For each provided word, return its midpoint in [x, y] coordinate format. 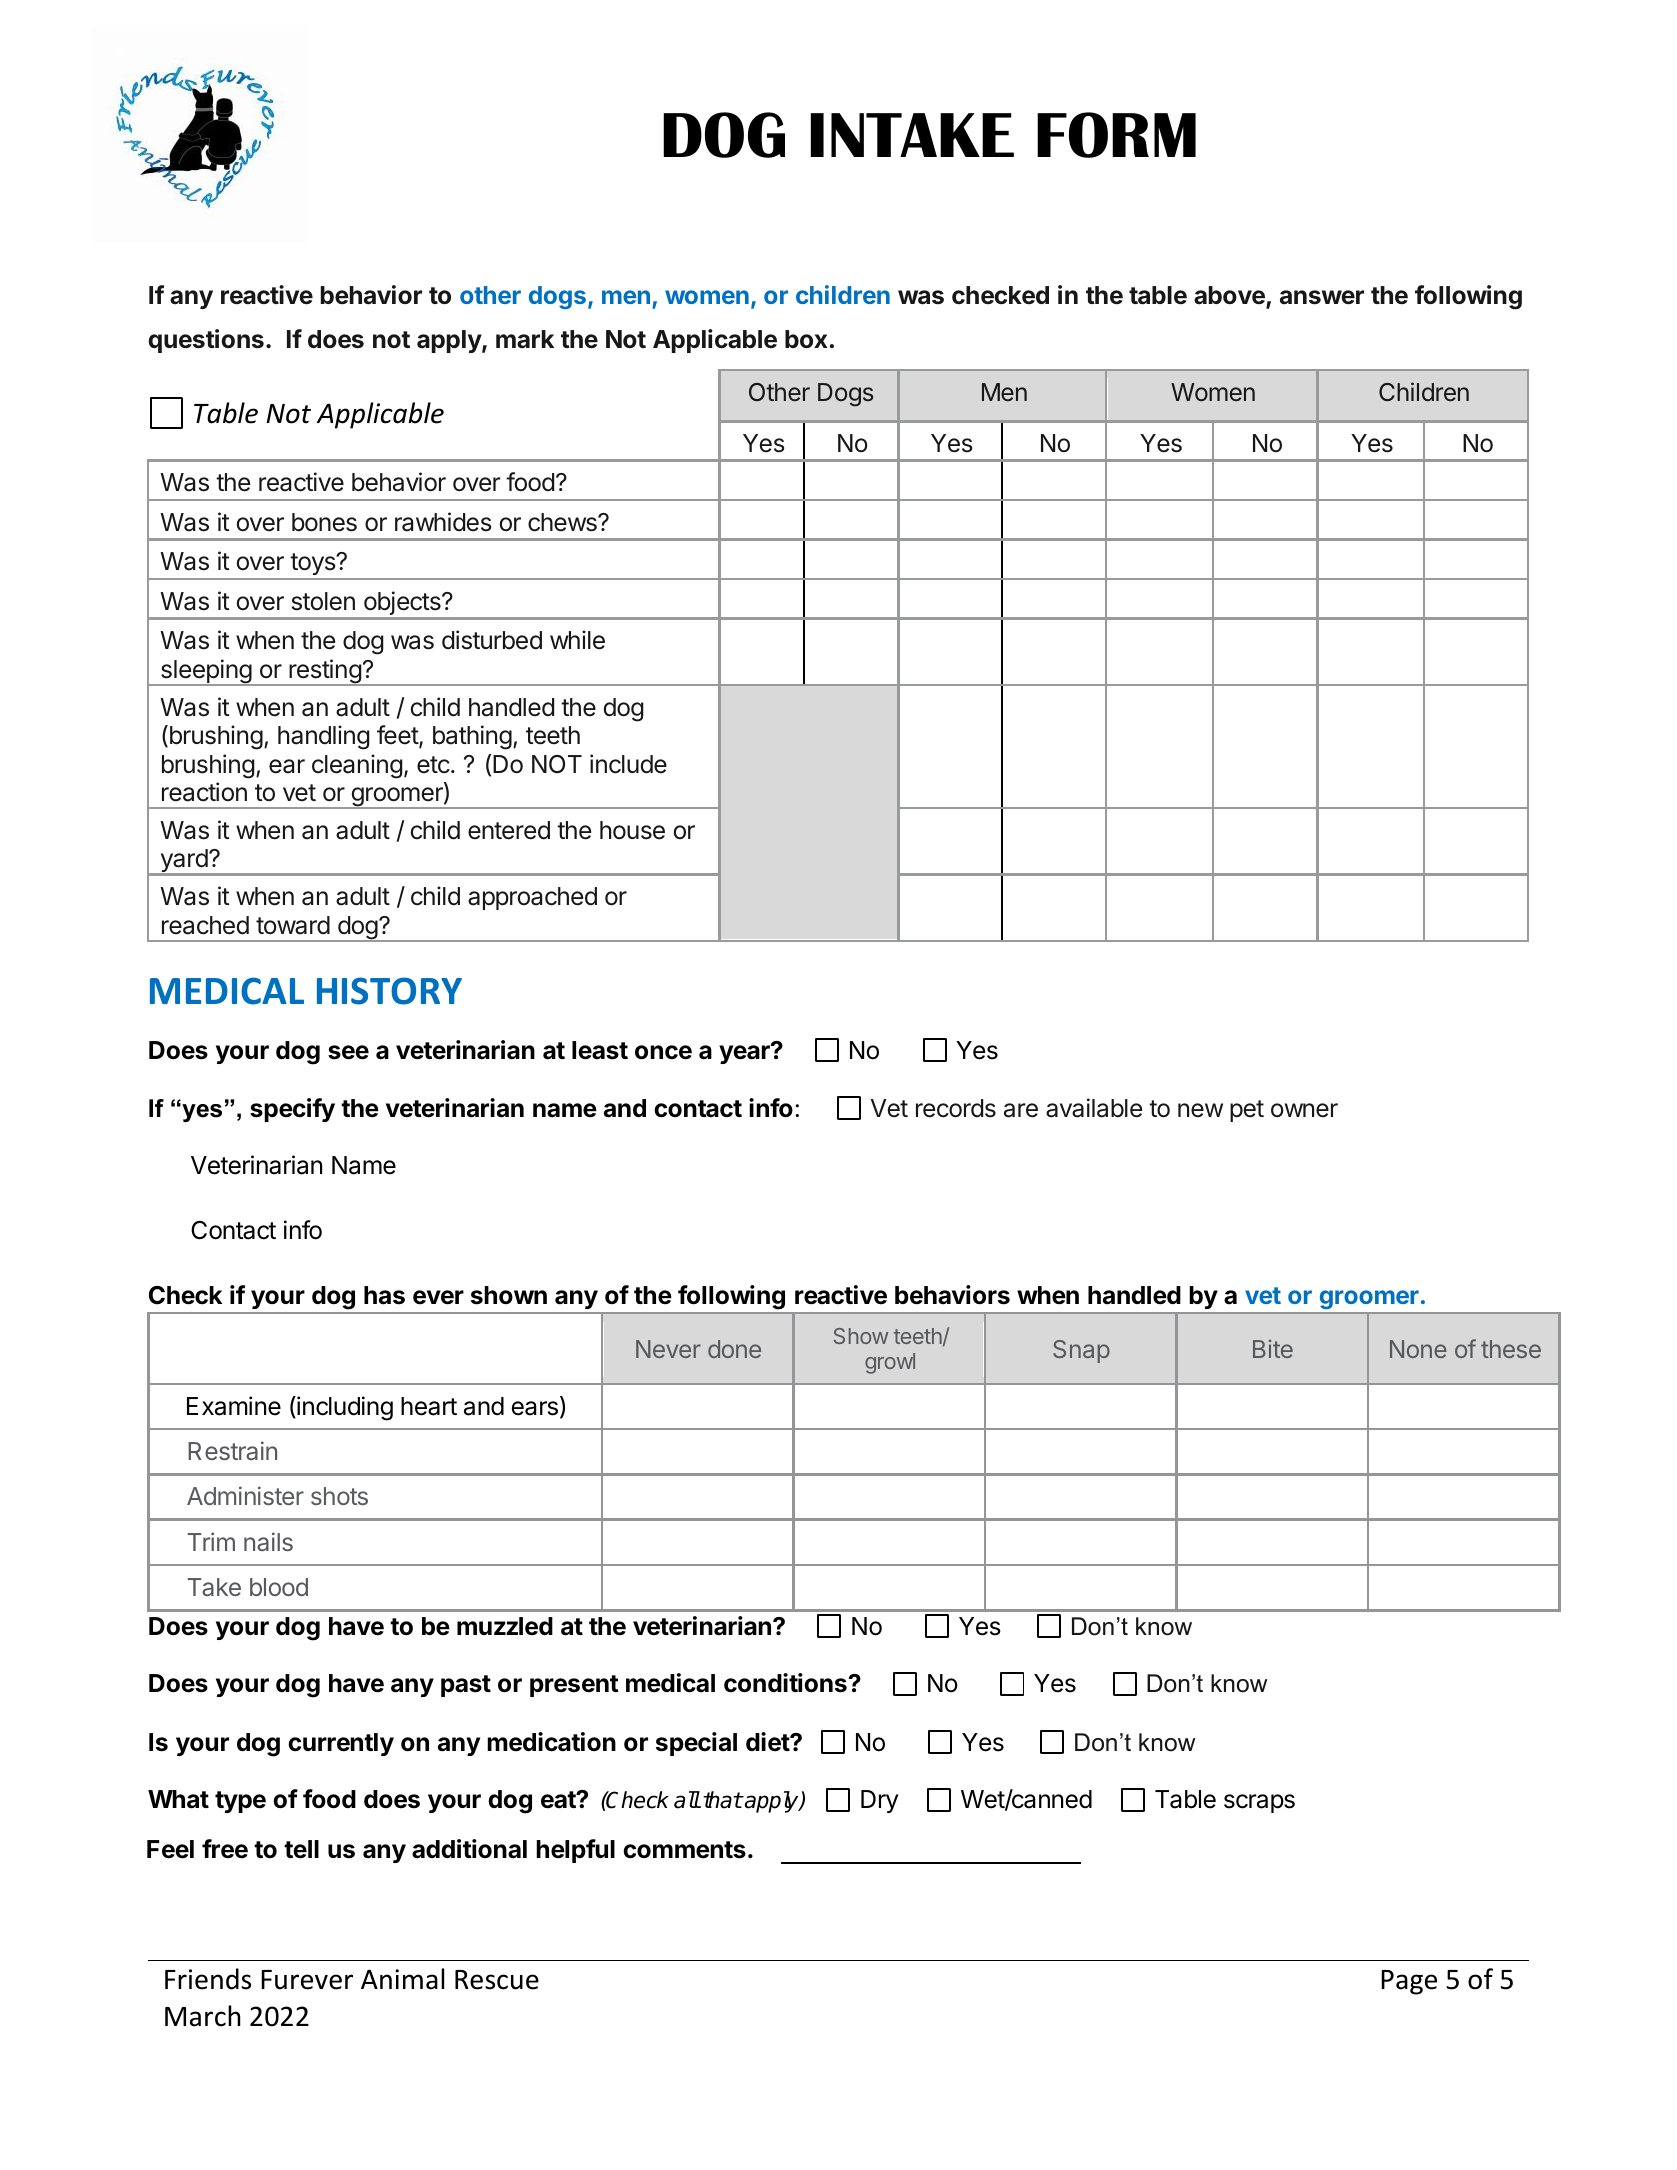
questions [206, 341]
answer [1322, 297]
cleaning [357, 766]
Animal [402, 1979]
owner [1304, 1110]
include [628, 764]
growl [890, 1363]
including [344, 1408]
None [1418, 1349]
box [806, 339]
